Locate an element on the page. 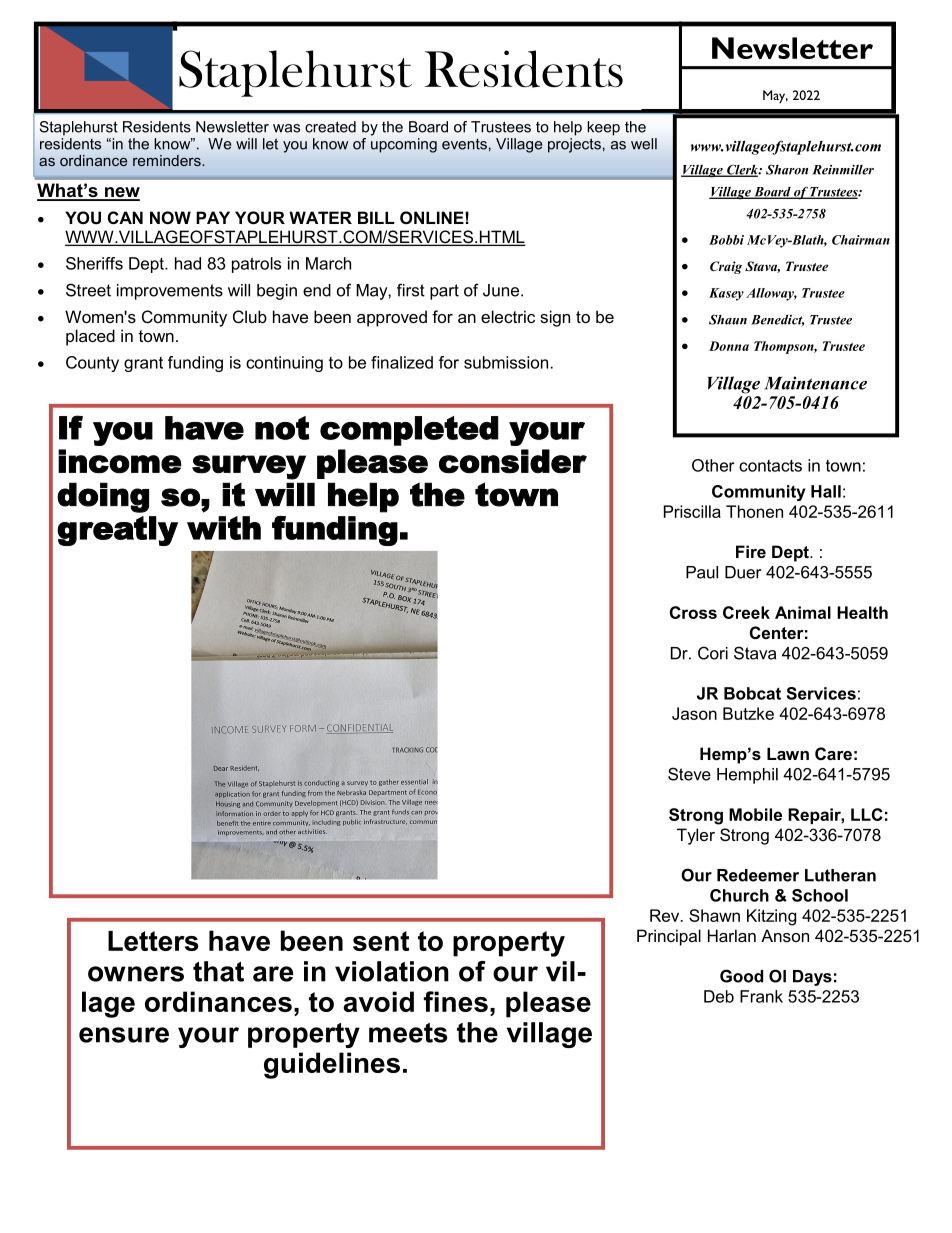 This document has width=952, height=1233. Cross is located at coordinates (693, 612).
